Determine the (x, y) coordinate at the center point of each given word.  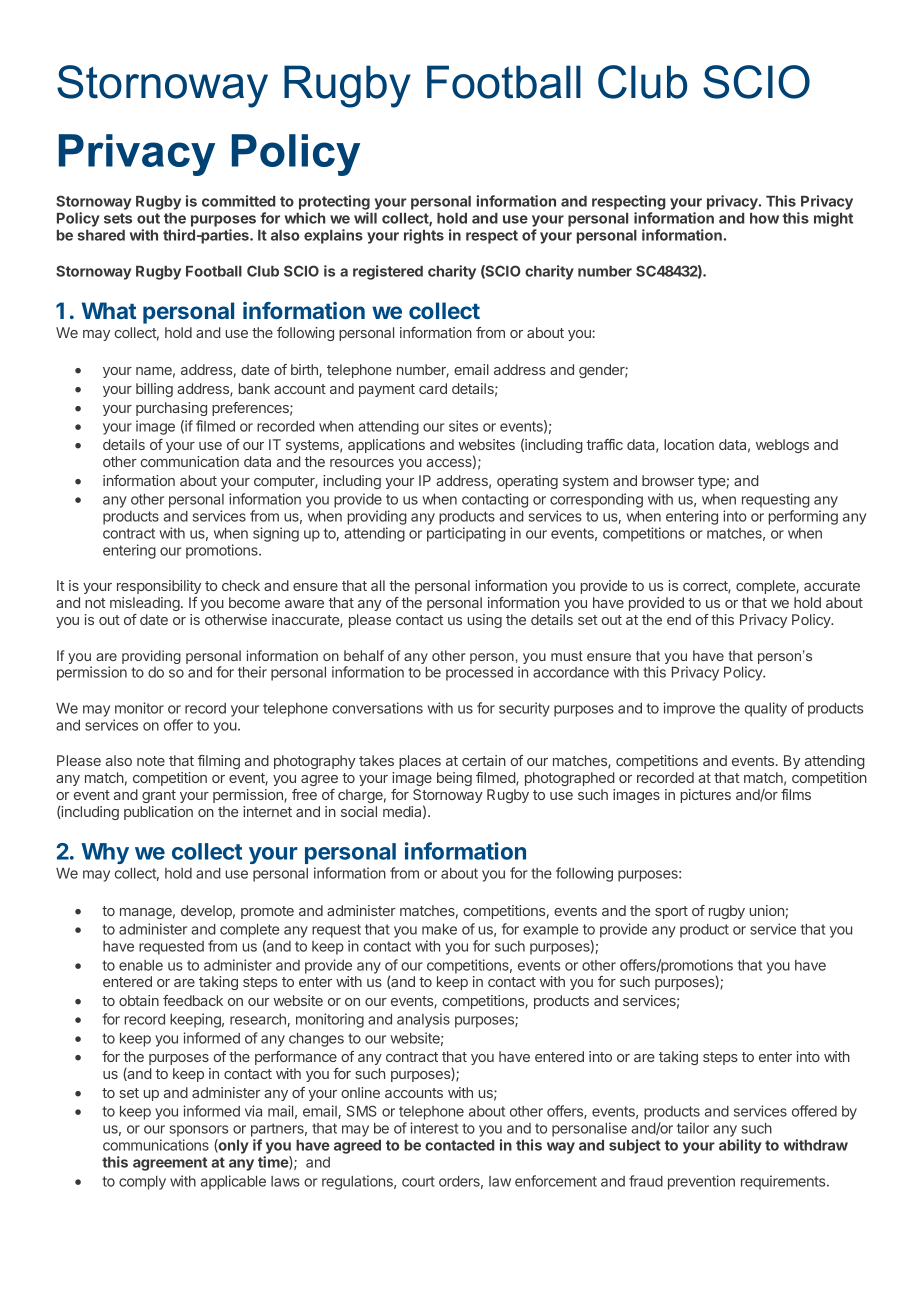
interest (434, 1128)
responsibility (159, 587)
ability (740, 1146)
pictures (706, 796)
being (454, 779)
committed (238, 201)
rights (424, 236)
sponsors (199, 1131)
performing (803, 517)
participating (466, 534)
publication (158, 813)
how (764, 218)
